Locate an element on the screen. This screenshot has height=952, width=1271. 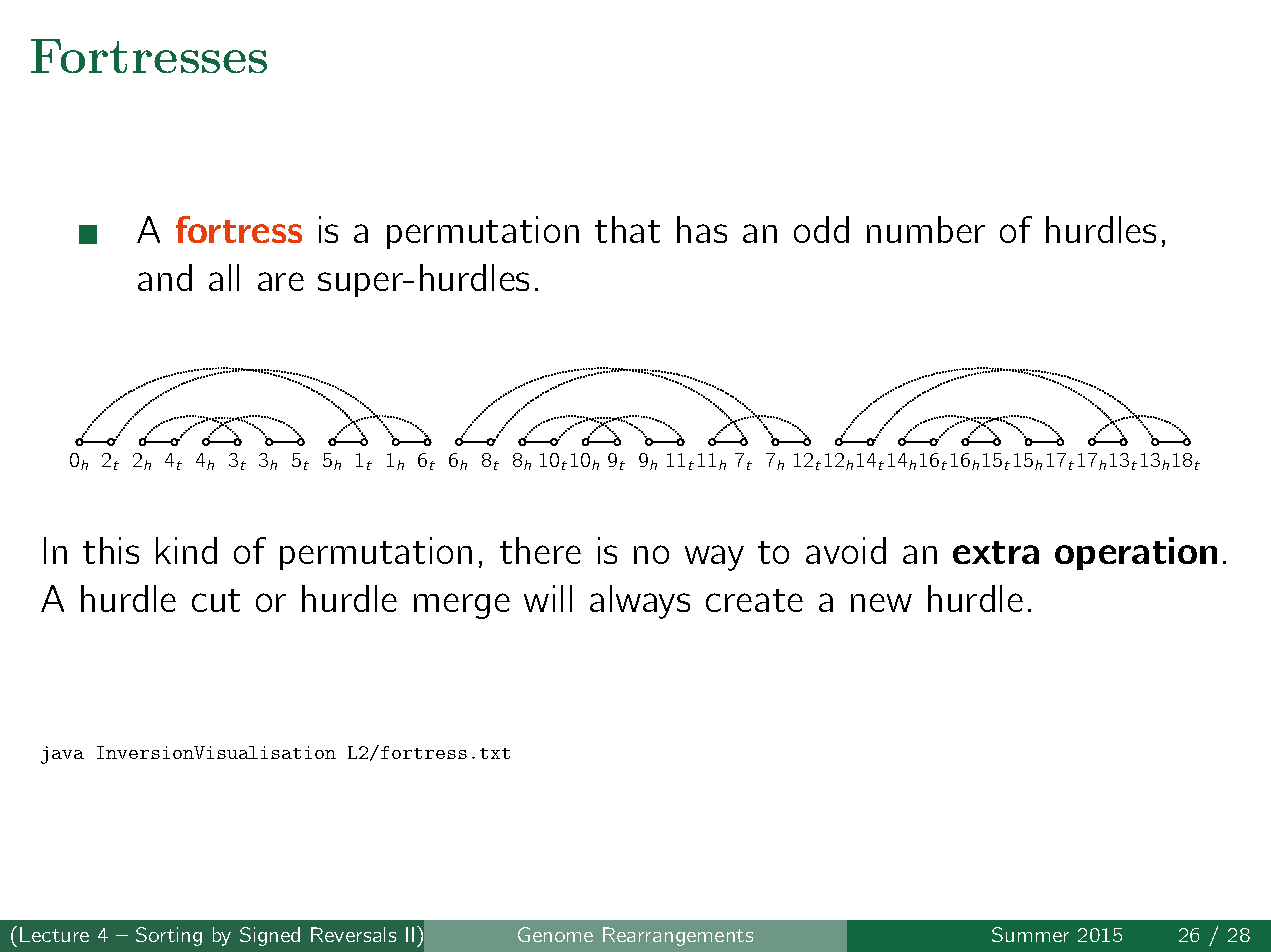
always is located at coordinates (640, 602).
